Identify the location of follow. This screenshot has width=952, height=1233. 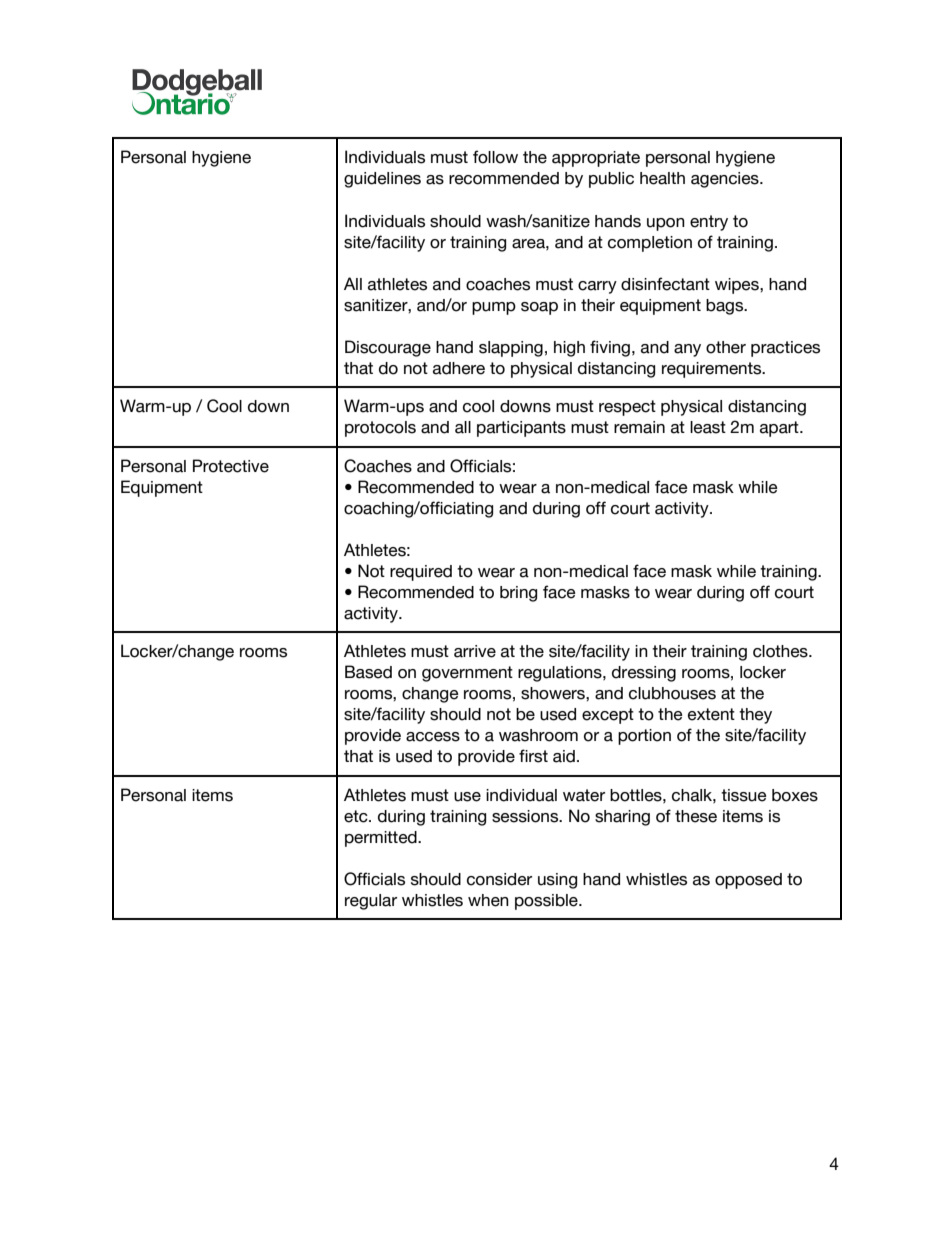
(495, 157).
